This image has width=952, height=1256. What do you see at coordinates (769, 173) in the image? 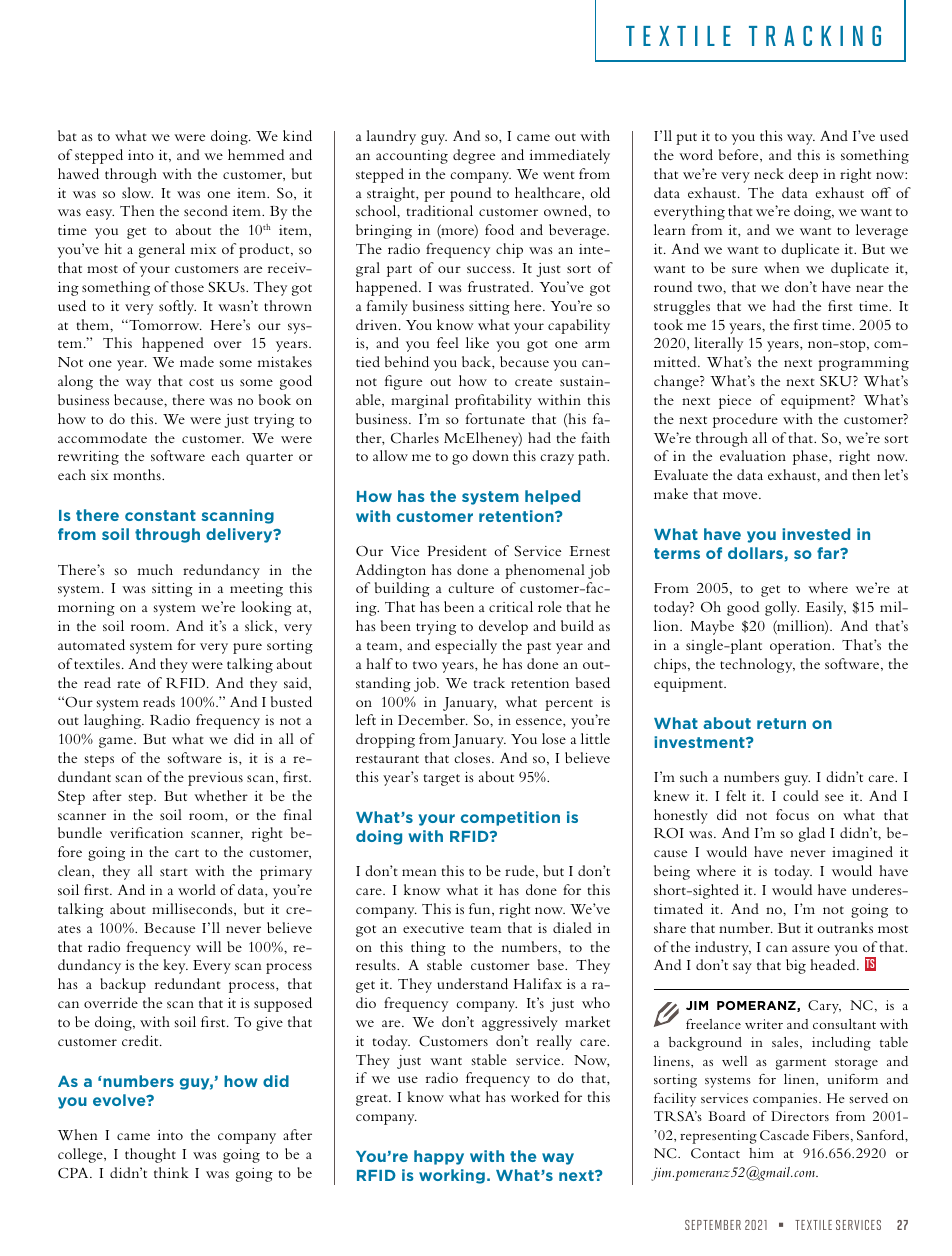
I see `neck` at bounding box center [769, 173].
